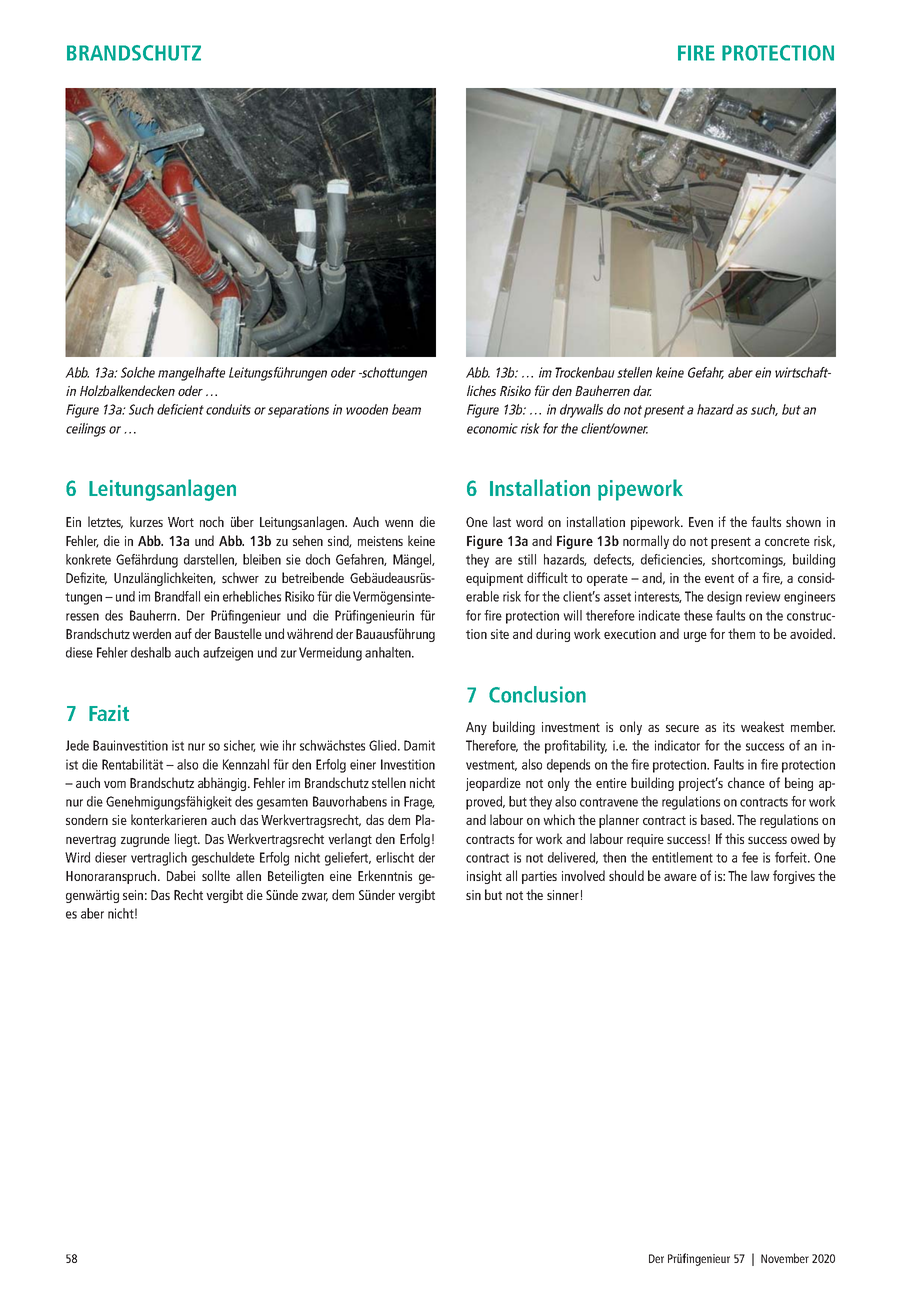 This screenshot has width=924, height=1308. Describe the element at coordinates (115, 784) in the screenshot. I see `vom` at that location.
